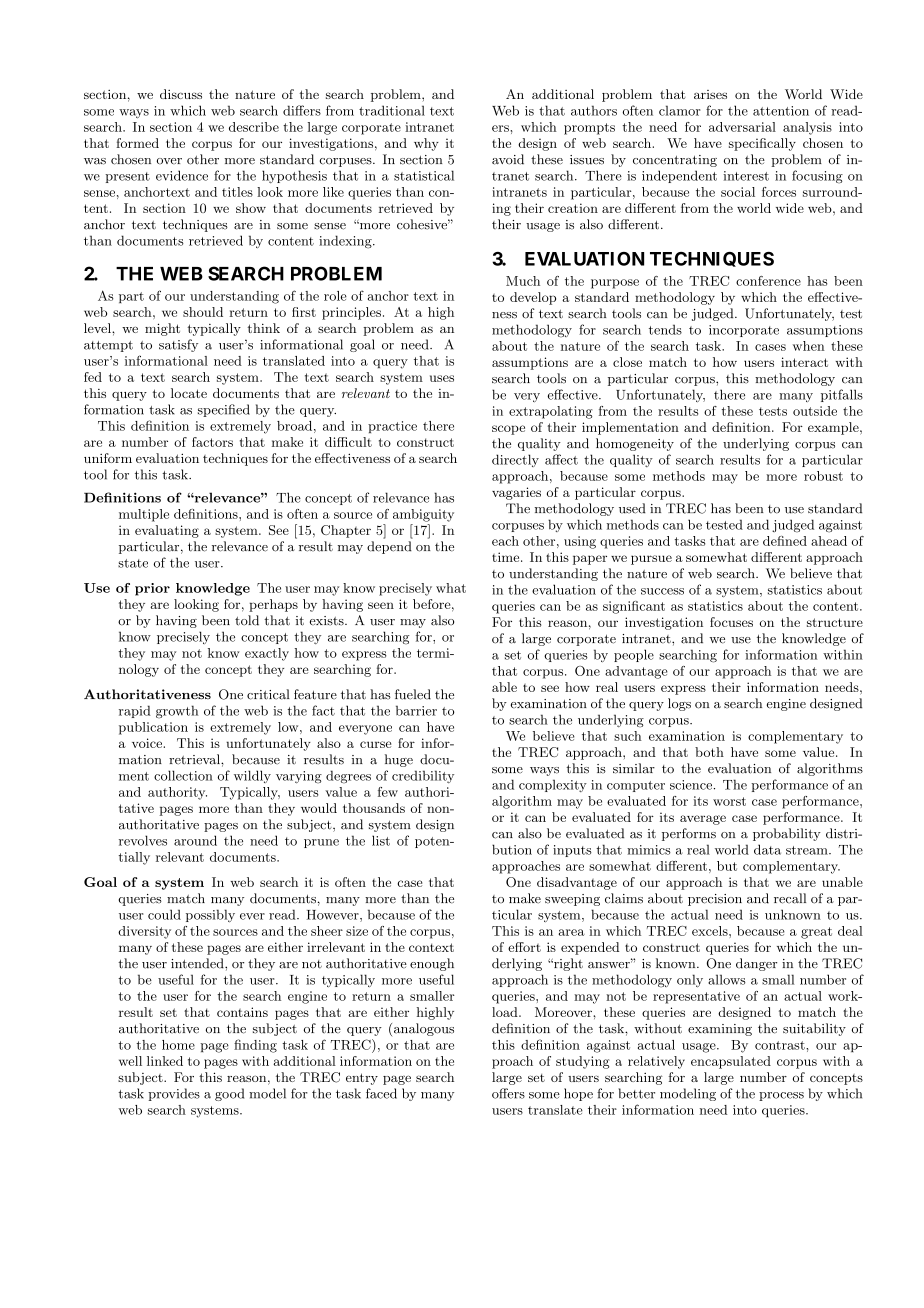  I want to click on linked, so click(165, 1061).
